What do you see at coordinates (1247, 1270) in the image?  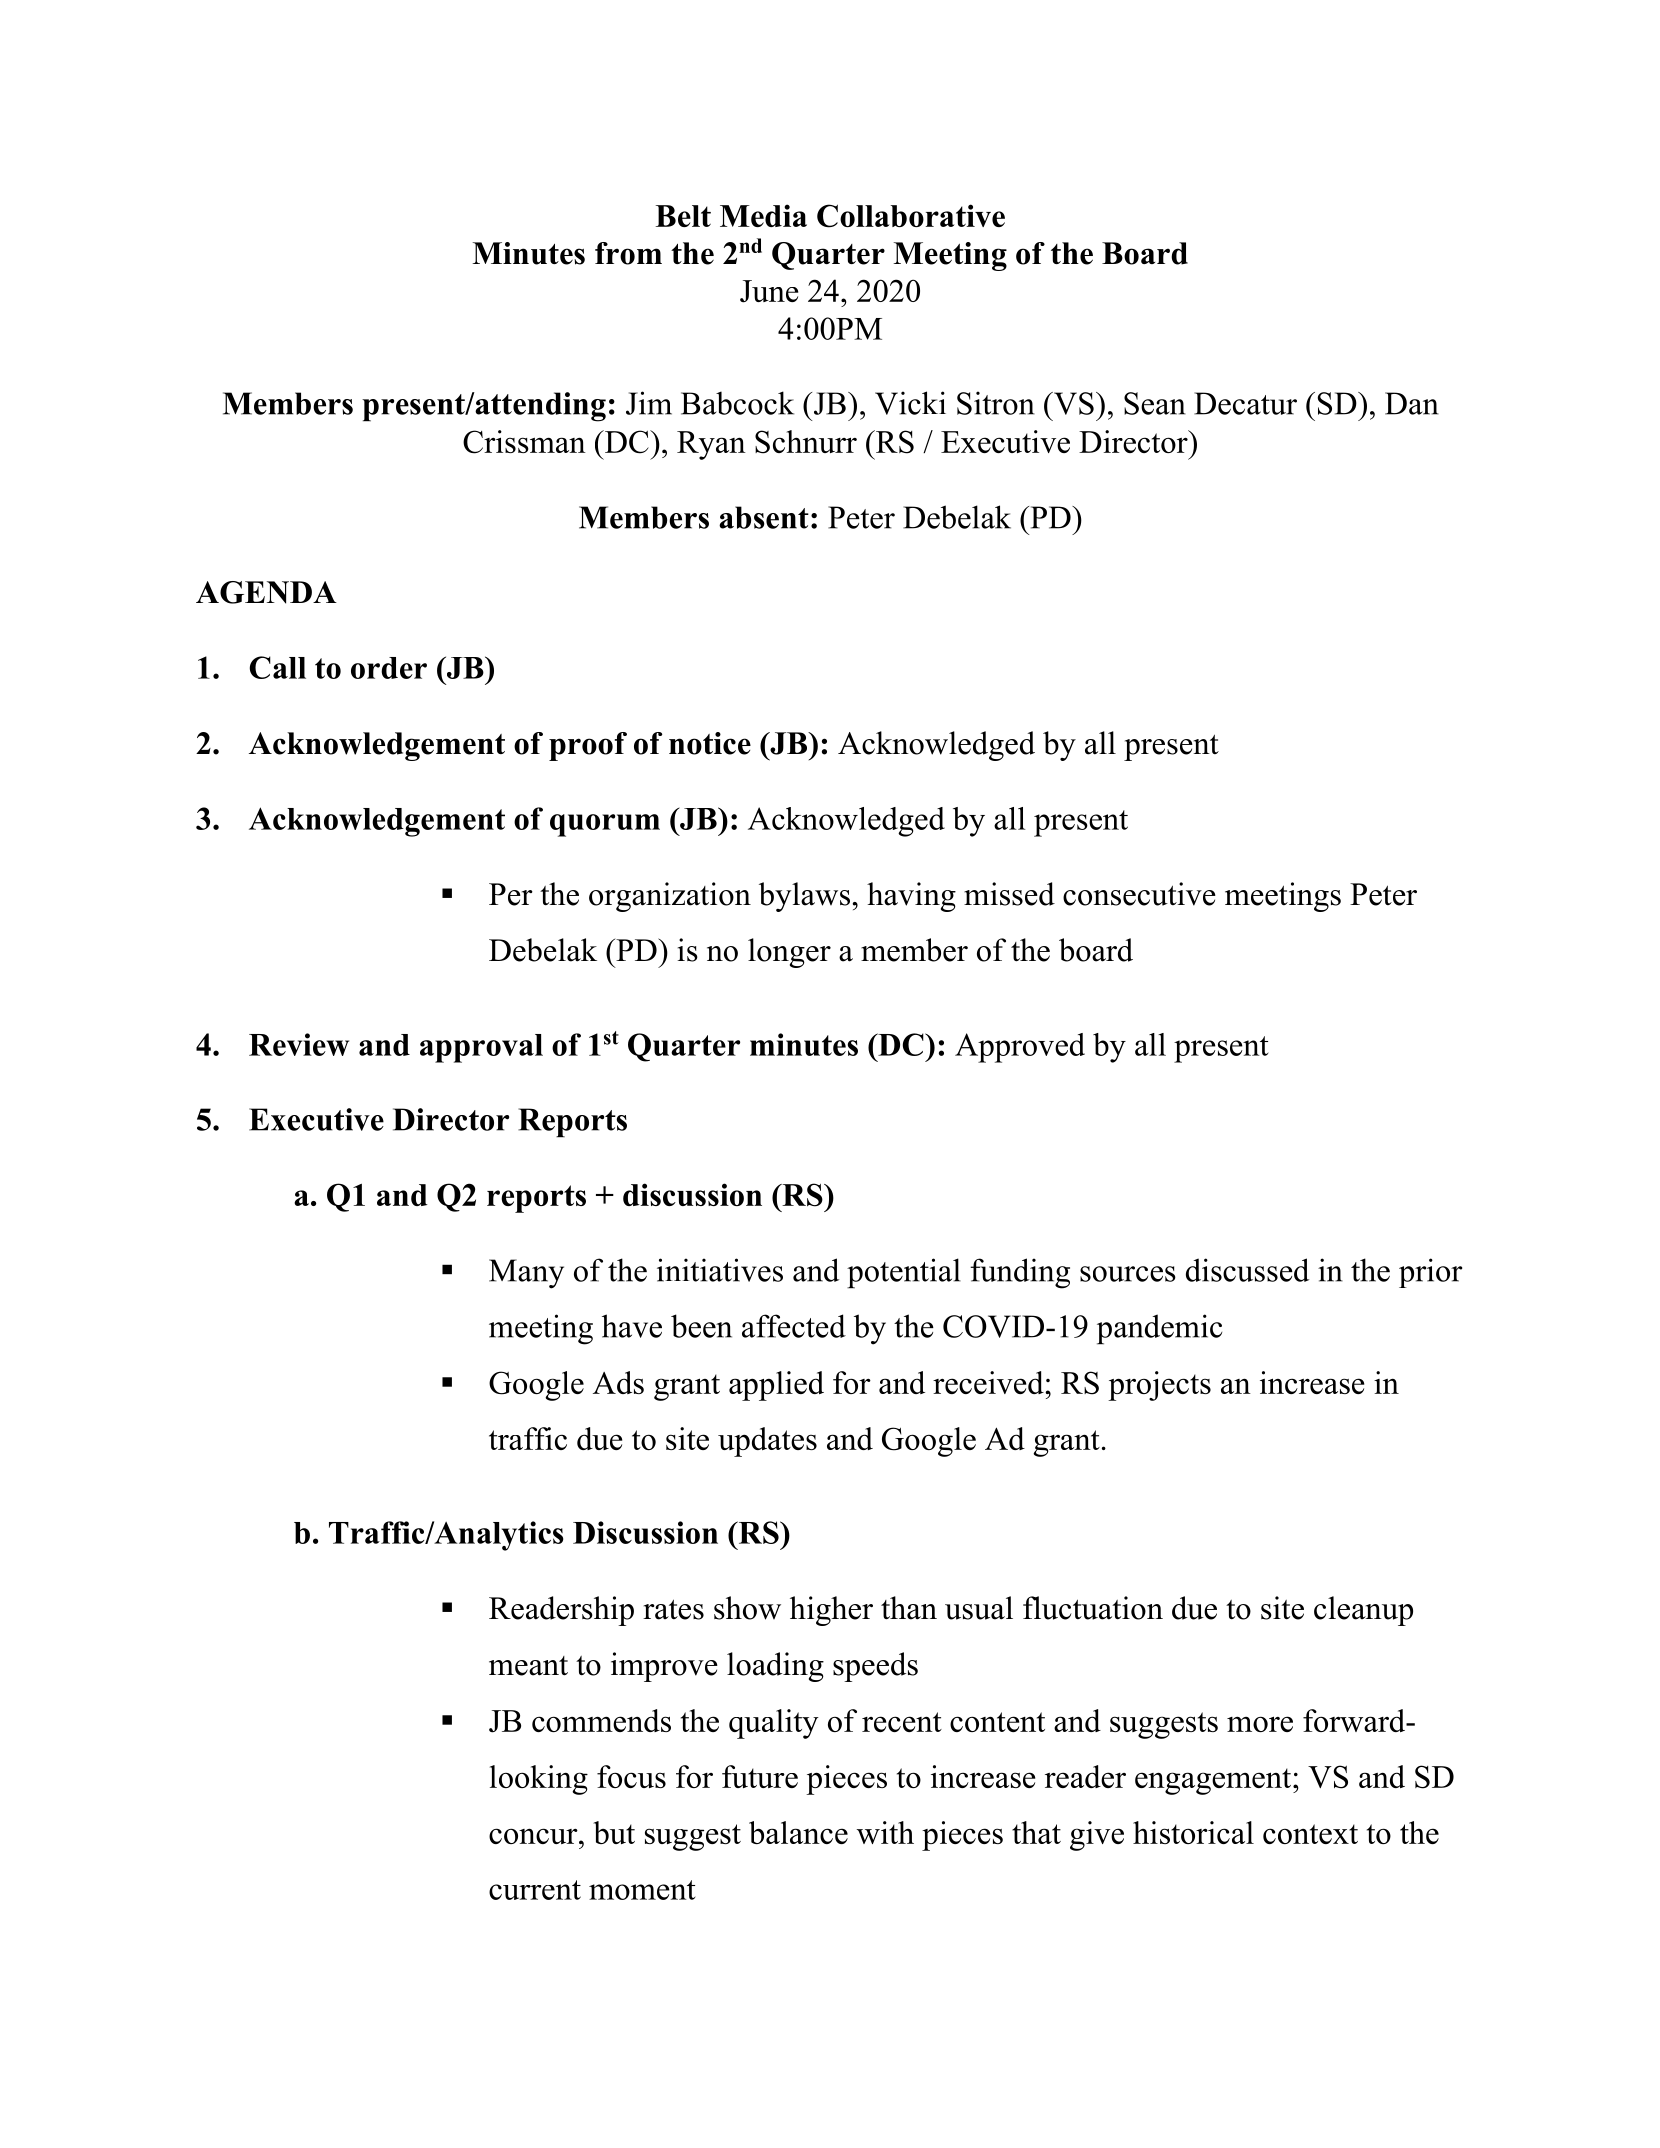 I see `discussed` at bounding box center [1247, 1270].
